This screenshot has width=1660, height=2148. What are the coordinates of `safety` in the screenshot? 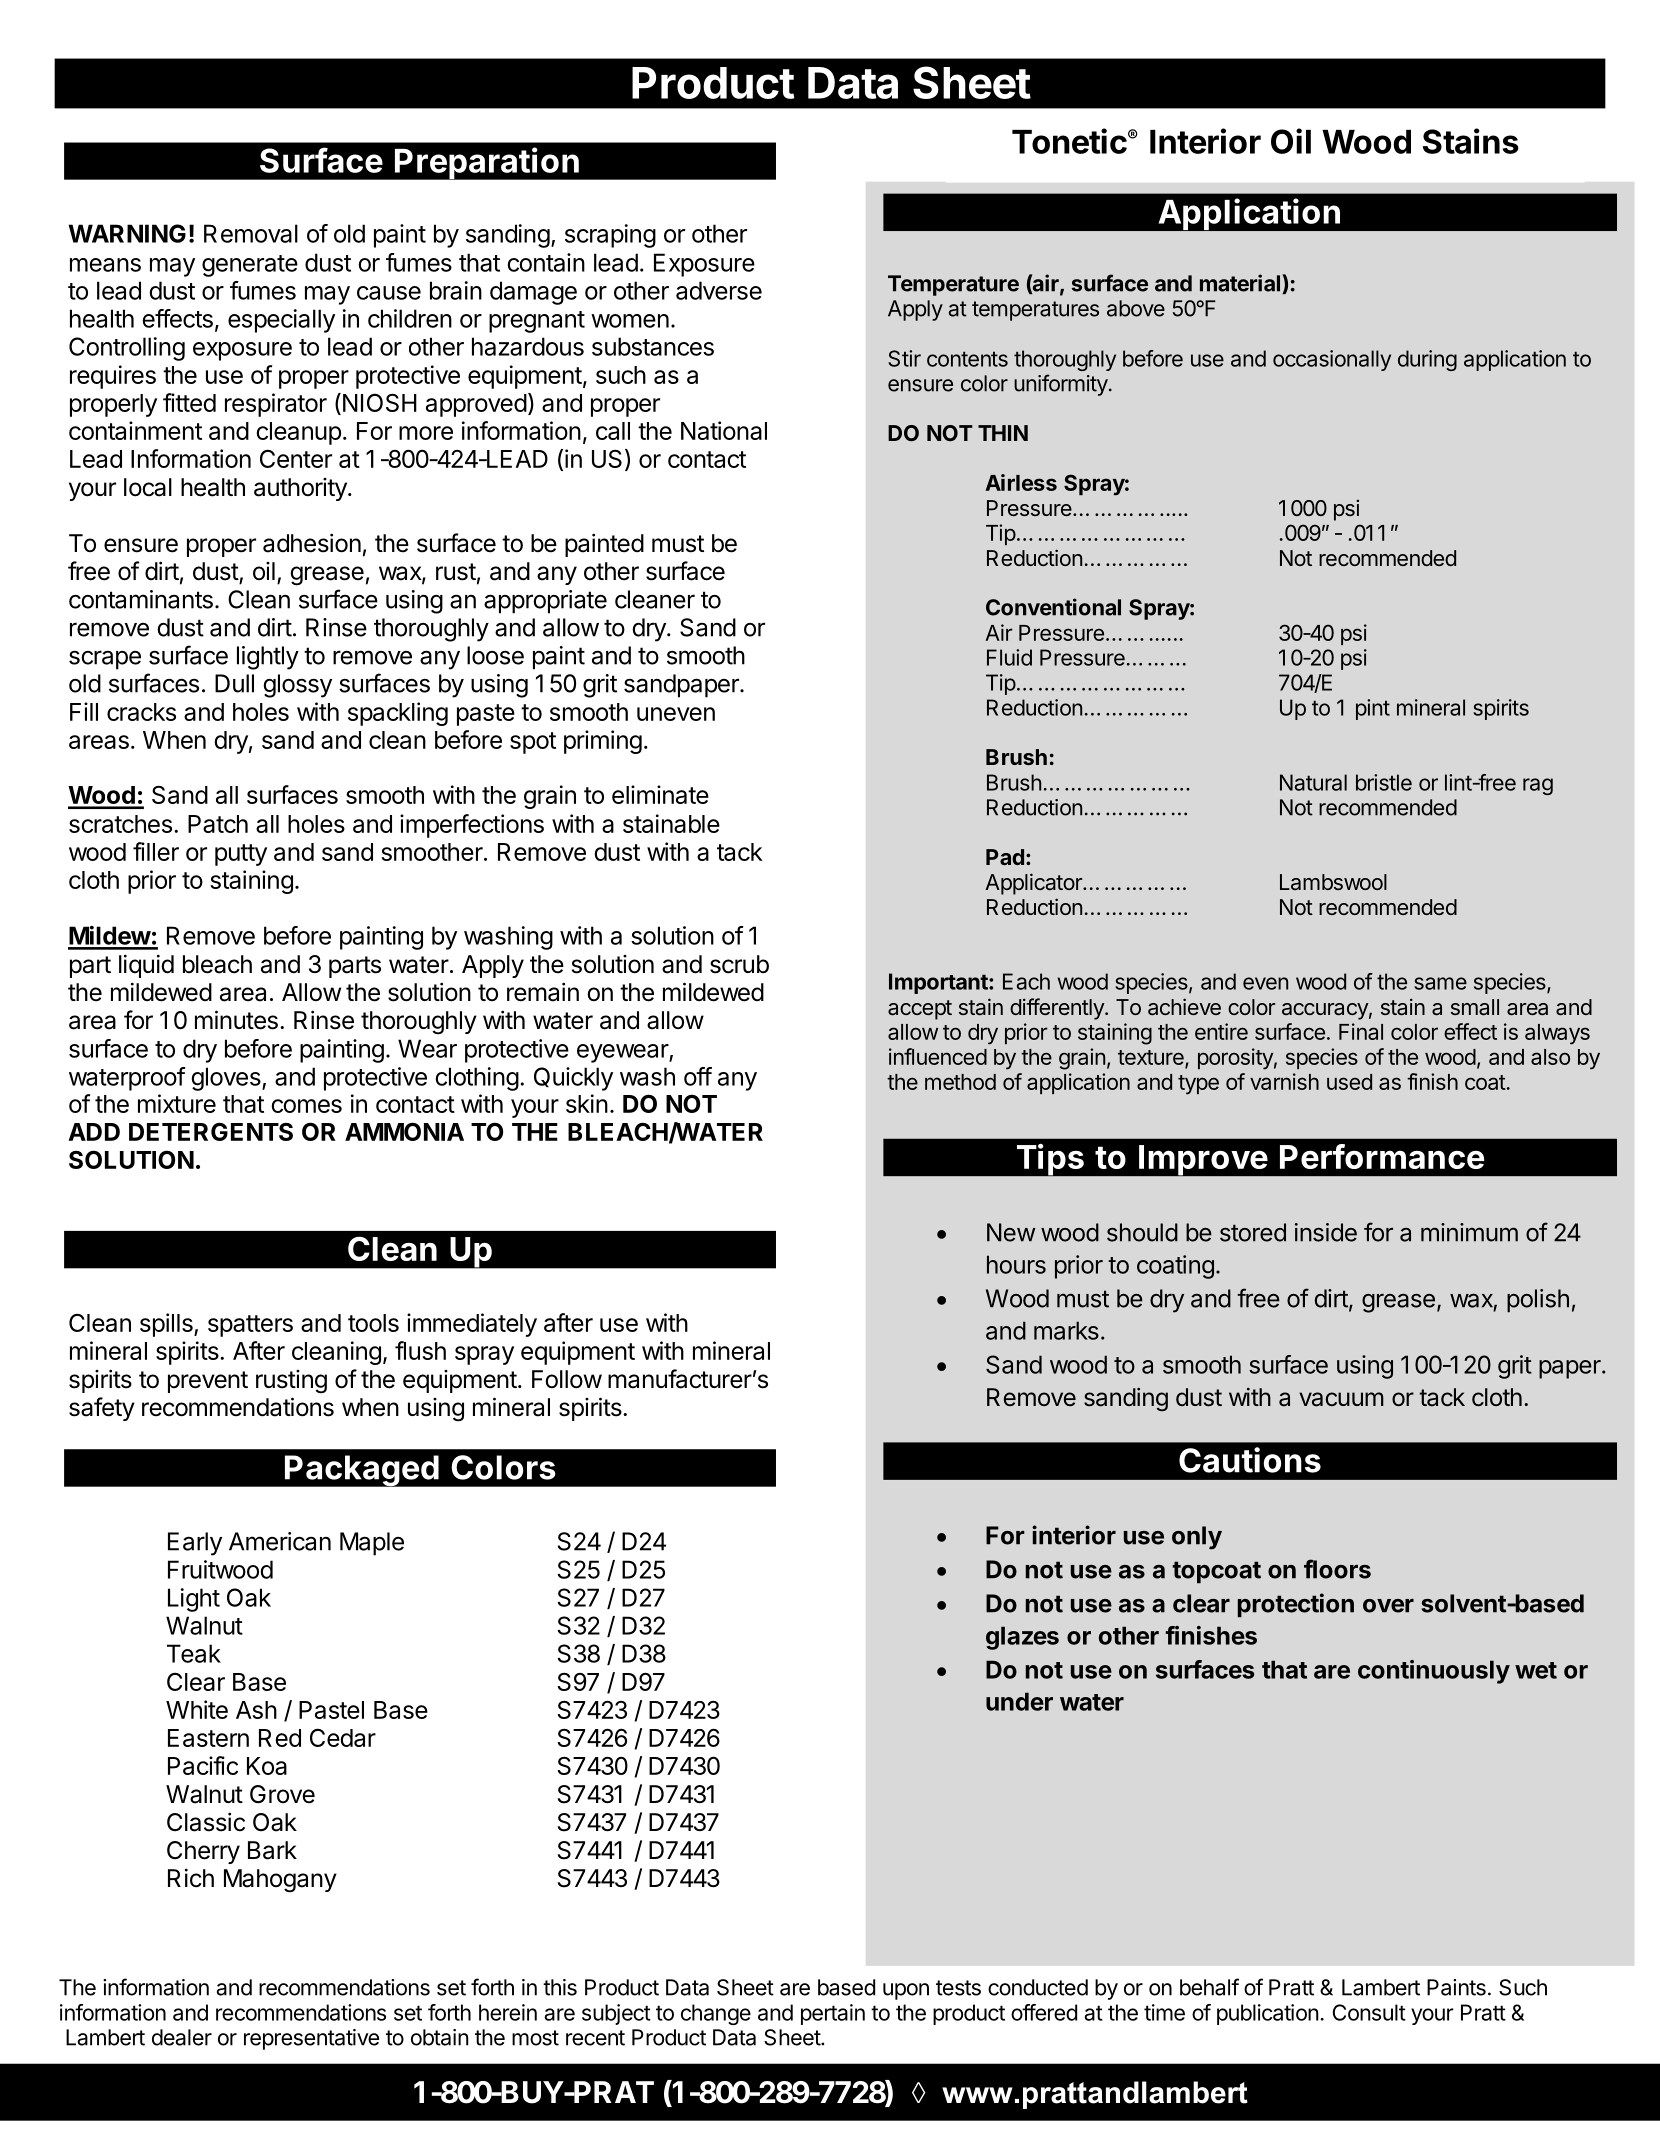 It's located at (102, 1409).
